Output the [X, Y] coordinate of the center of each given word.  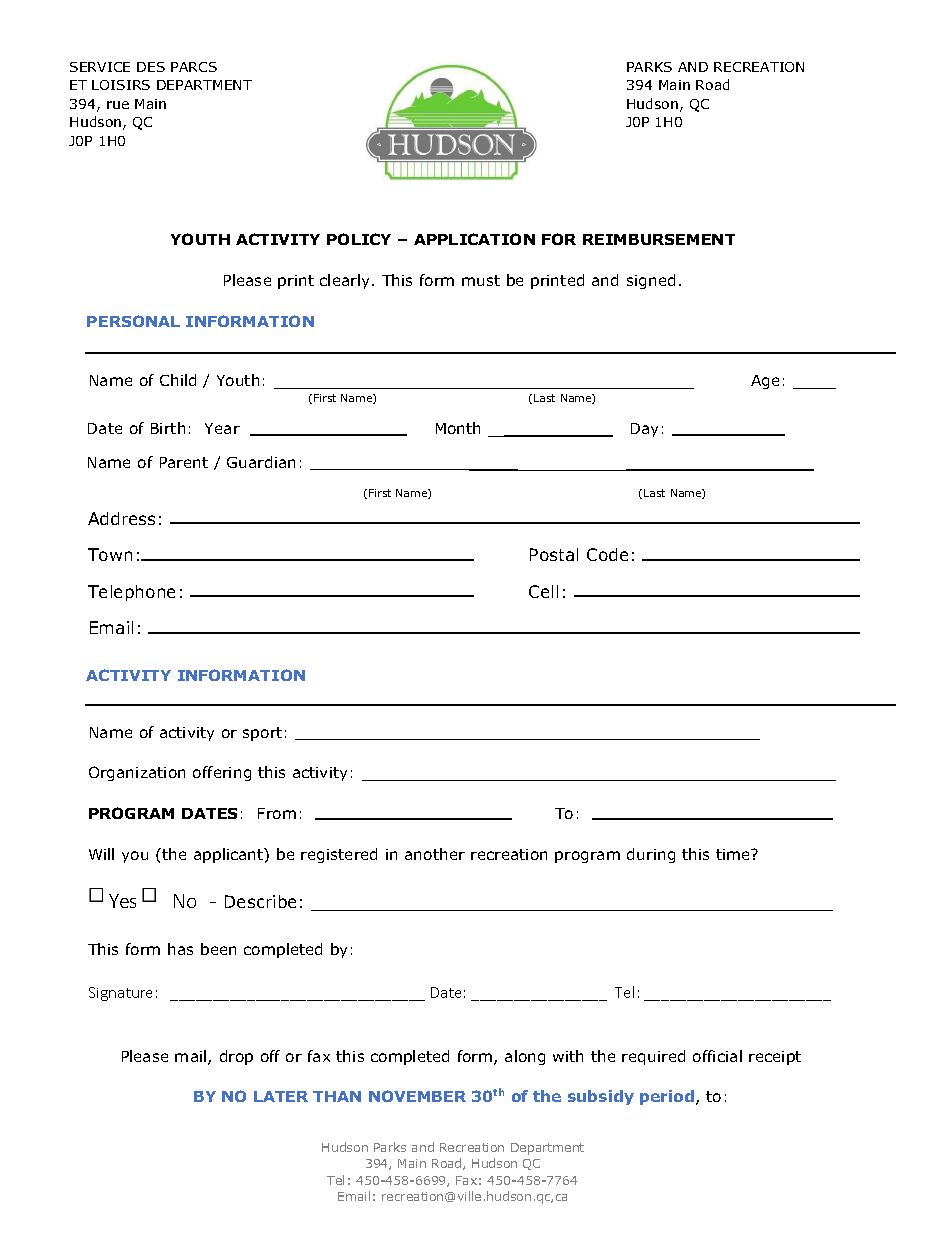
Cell [543, 591]
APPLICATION [474, 239]
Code [607, 554]
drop [236, 1057]
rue [118, 105]
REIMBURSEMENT [659, 239]
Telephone [131, 593]
